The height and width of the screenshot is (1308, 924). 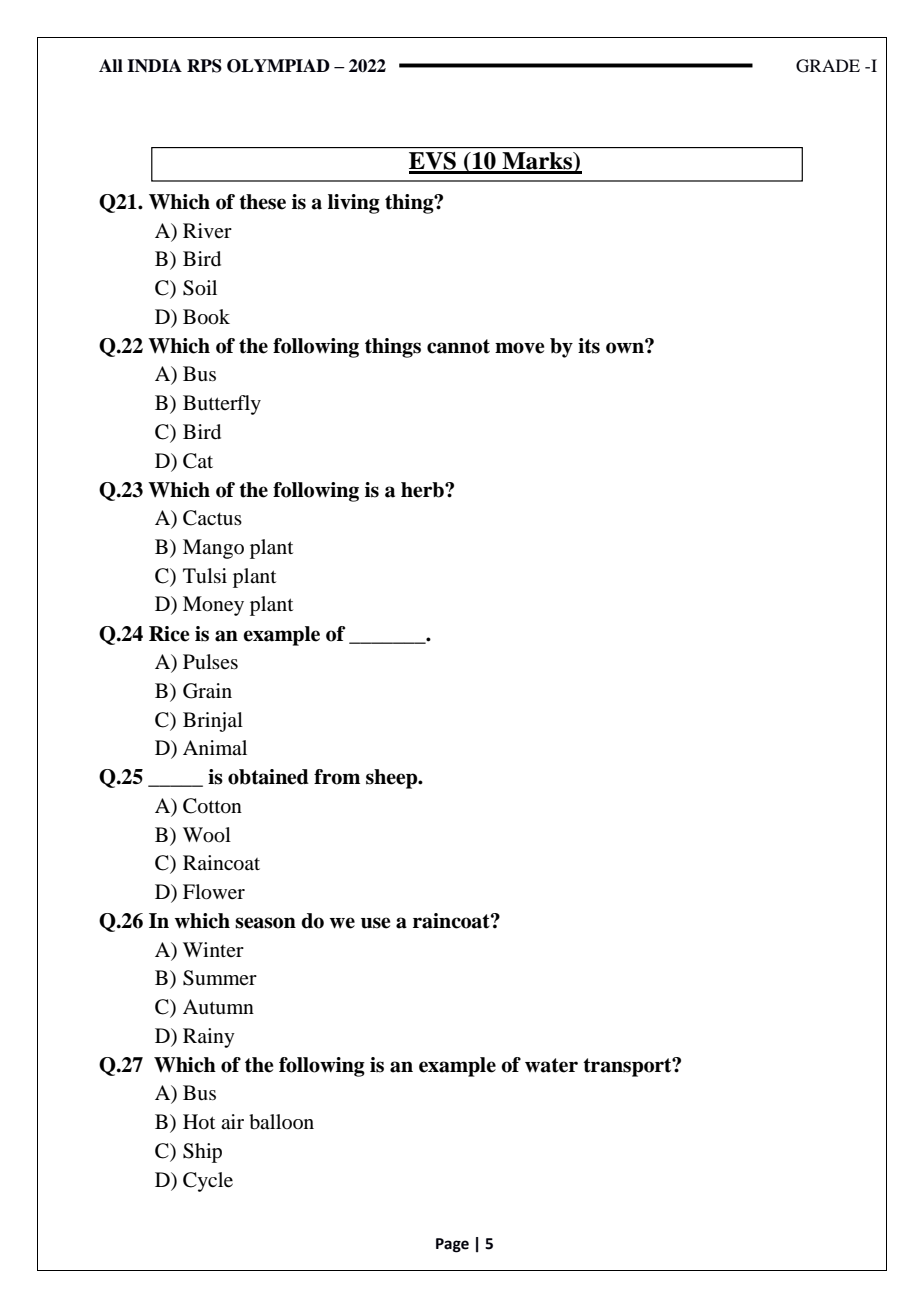 I want to click on GRADE, so click(x=828, y=66).
